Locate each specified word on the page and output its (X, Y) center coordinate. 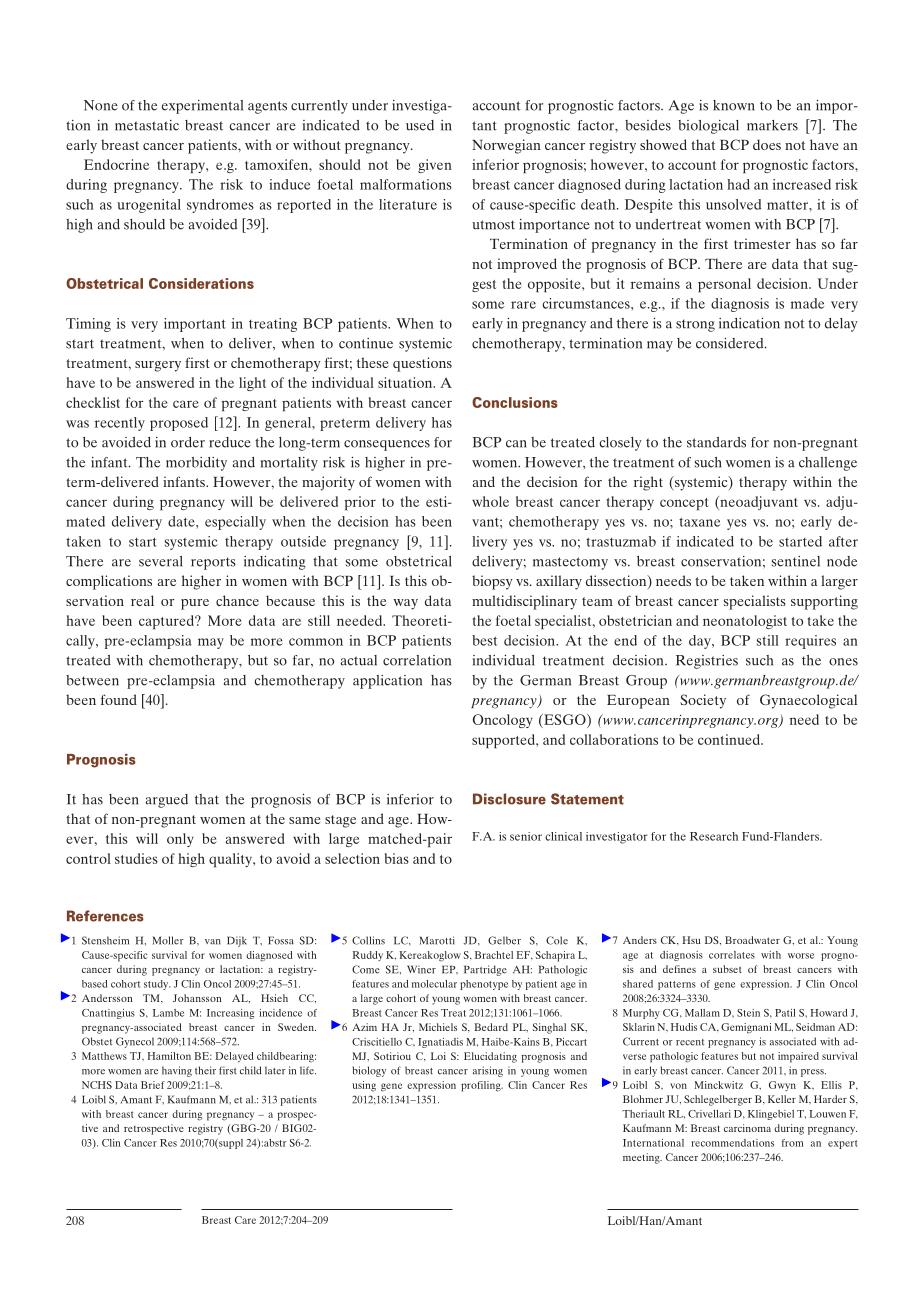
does (767, 144)
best (484, 640)
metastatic (147, 125)
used (420, 125)
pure (195, 604)
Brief (153, 1085)
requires (810, 642)
